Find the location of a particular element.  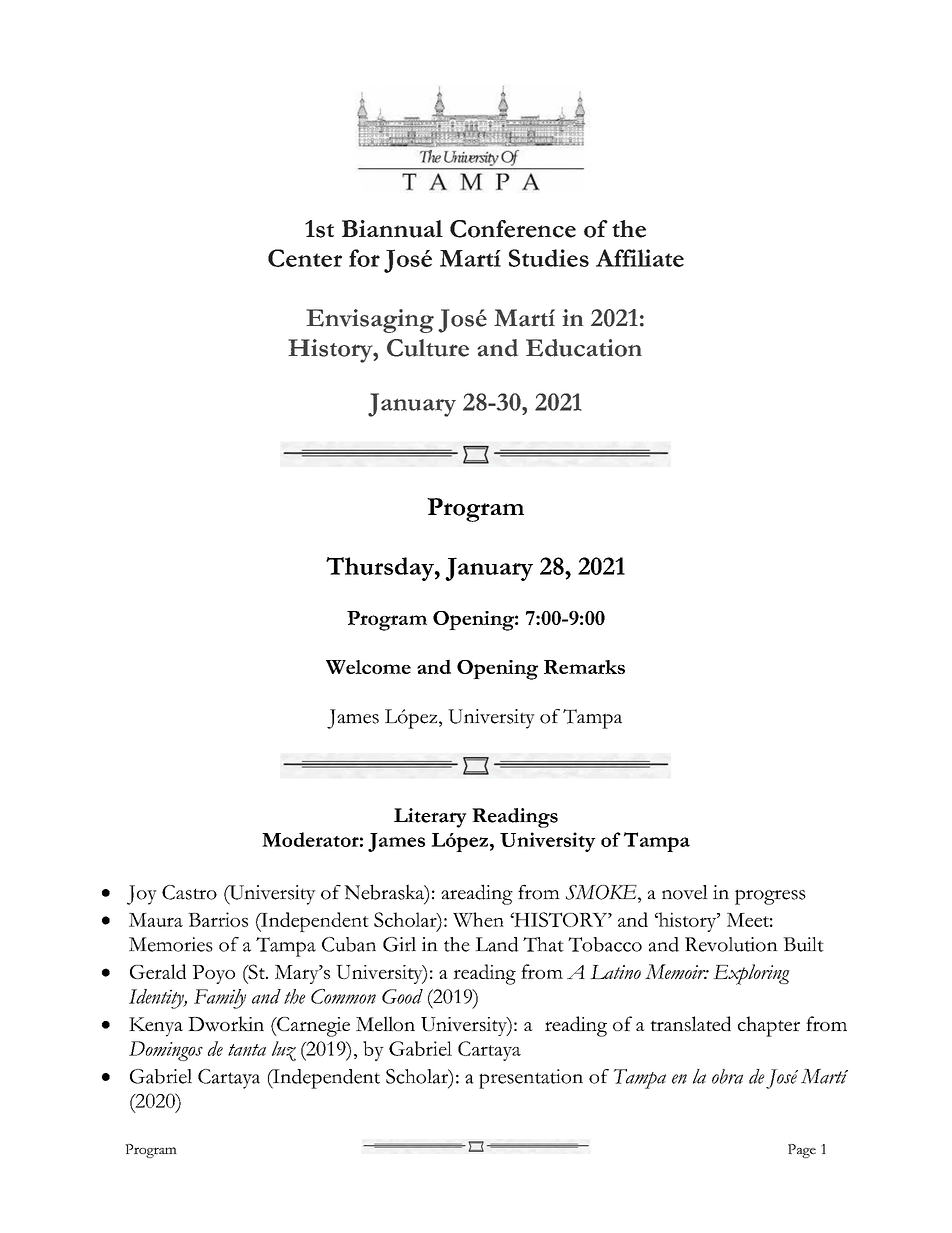

Affiliate is located at coordinates (640, 258).
